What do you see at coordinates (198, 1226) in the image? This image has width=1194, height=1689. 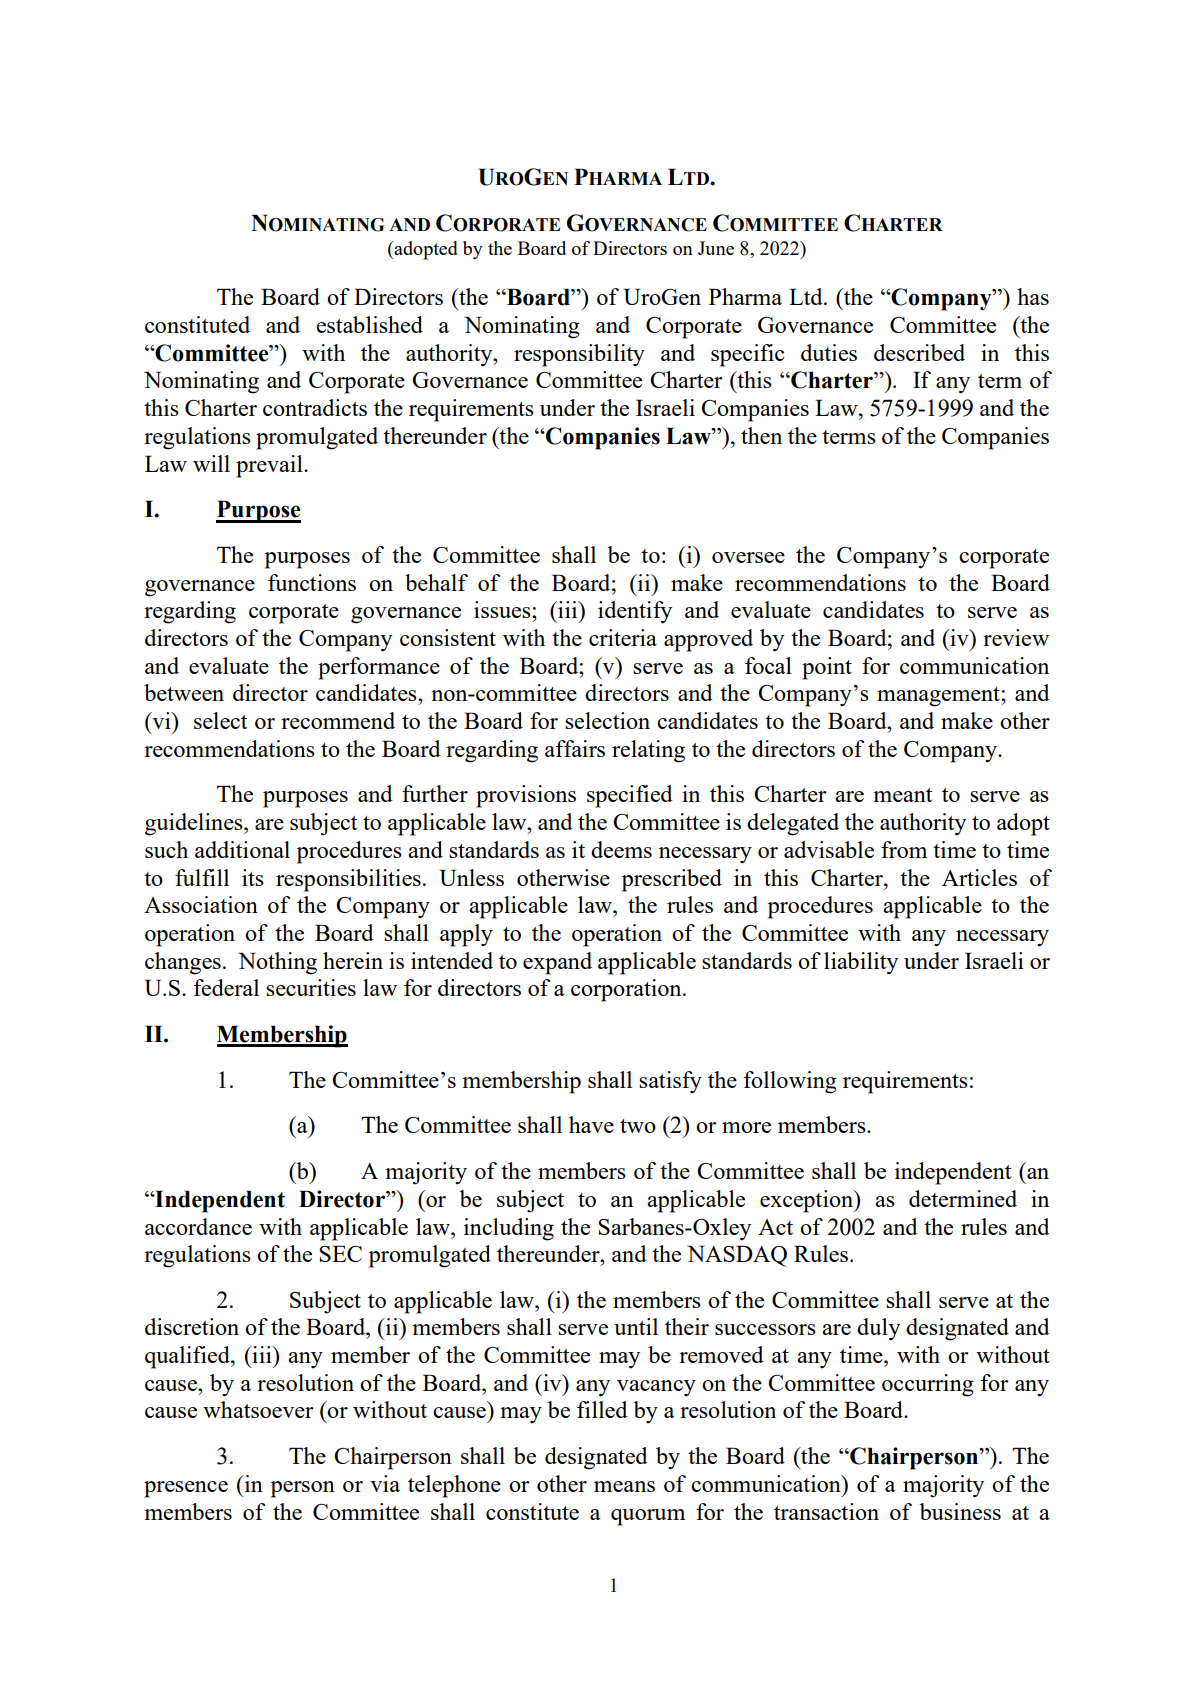 I see `accordance` at bounding box center [198, 1226].
